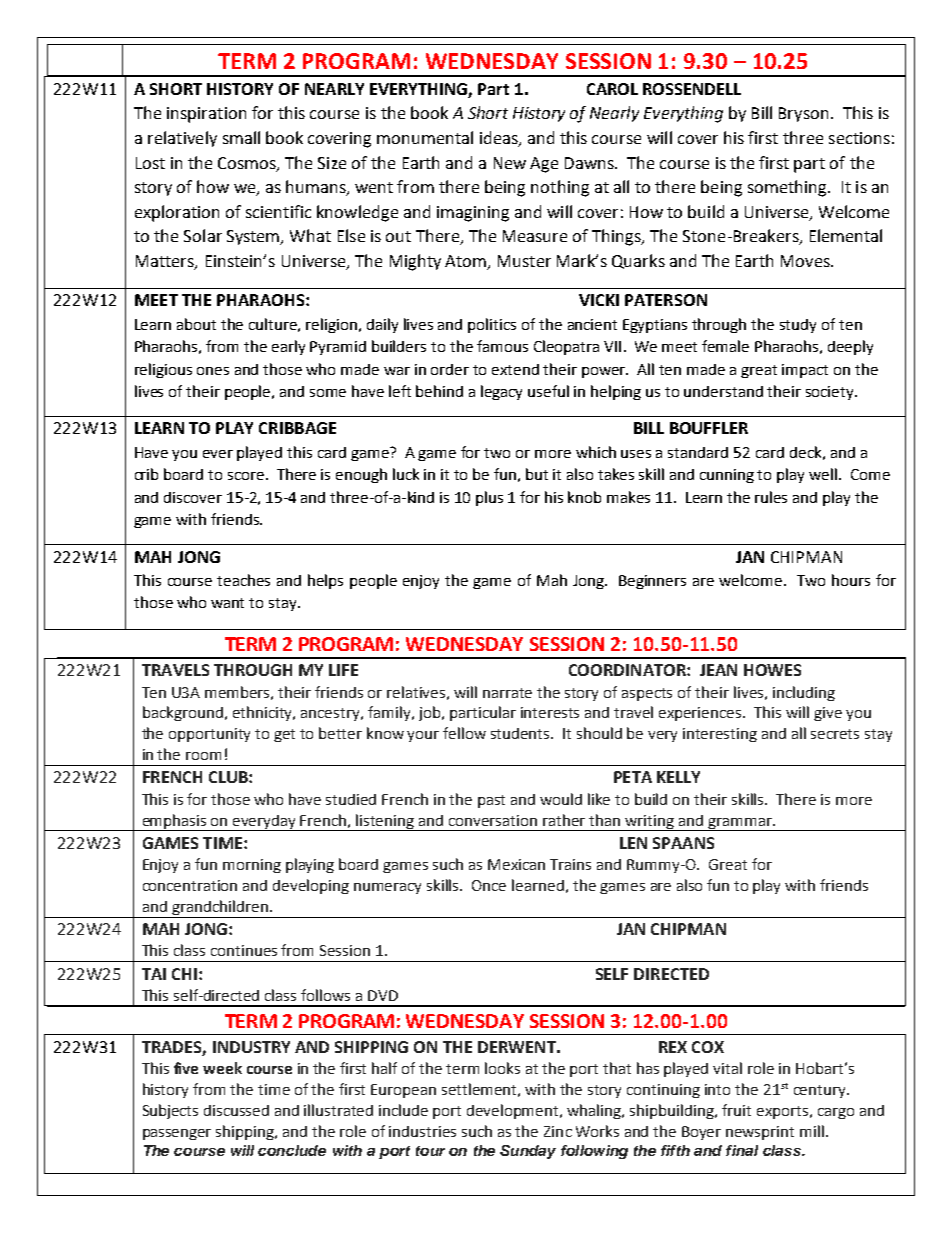  What do you see at coordinates (516, 864) in the screenshot?
I see `Mexican` at bounding box center [516, 864].
